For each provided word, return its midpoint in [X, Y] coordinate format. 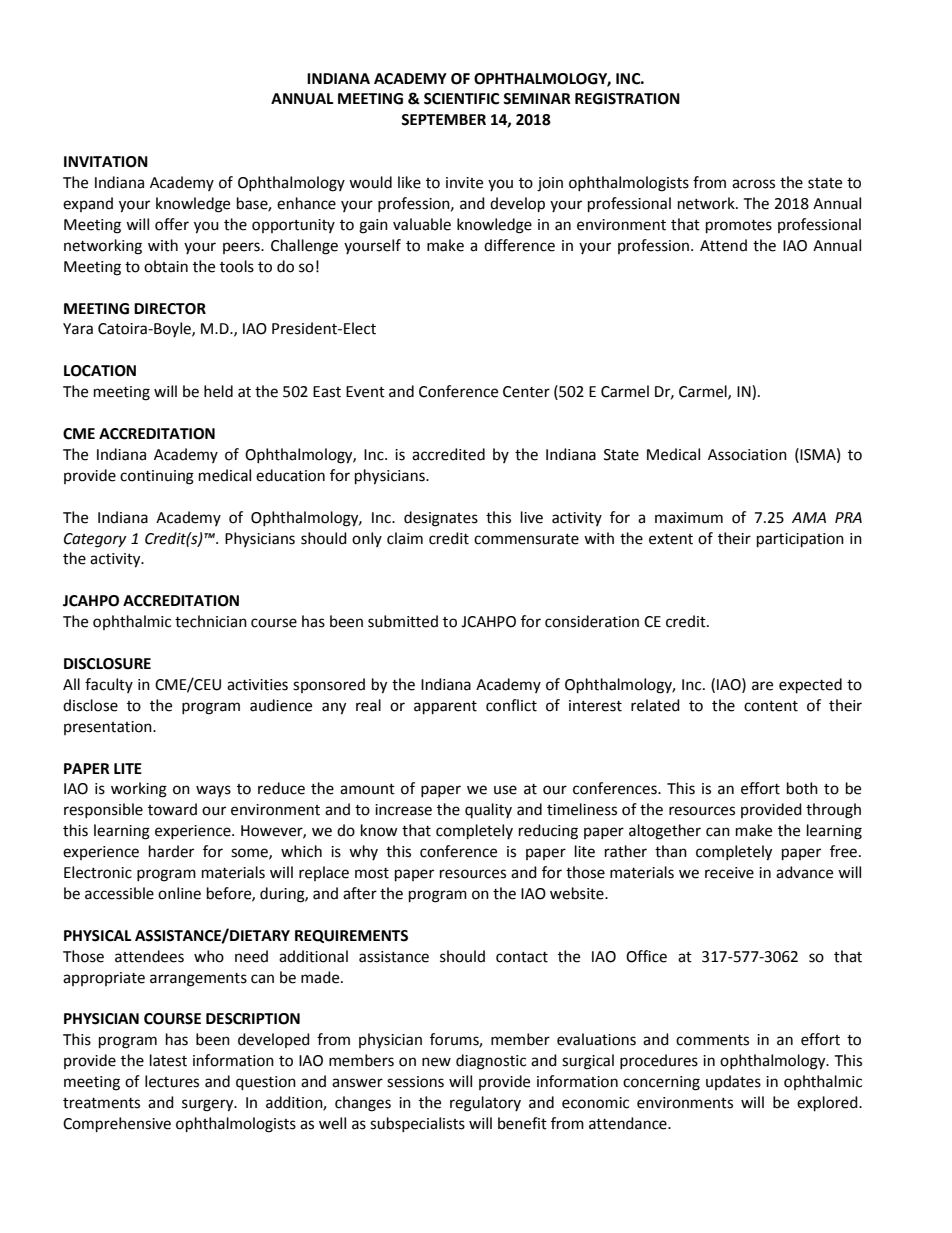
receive [729, 873]
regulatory [485, 1104]
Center [526, 392]
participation [800, 540]
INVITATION [106, 162]
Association [747, 455]
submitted [403, 621]
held [218, 391]
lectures [172, 1081]
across [753, 184]
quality [488, 810]
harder [171, 851]
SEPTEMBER [443, 120]
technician [211, 621]
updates [733, 1082]
